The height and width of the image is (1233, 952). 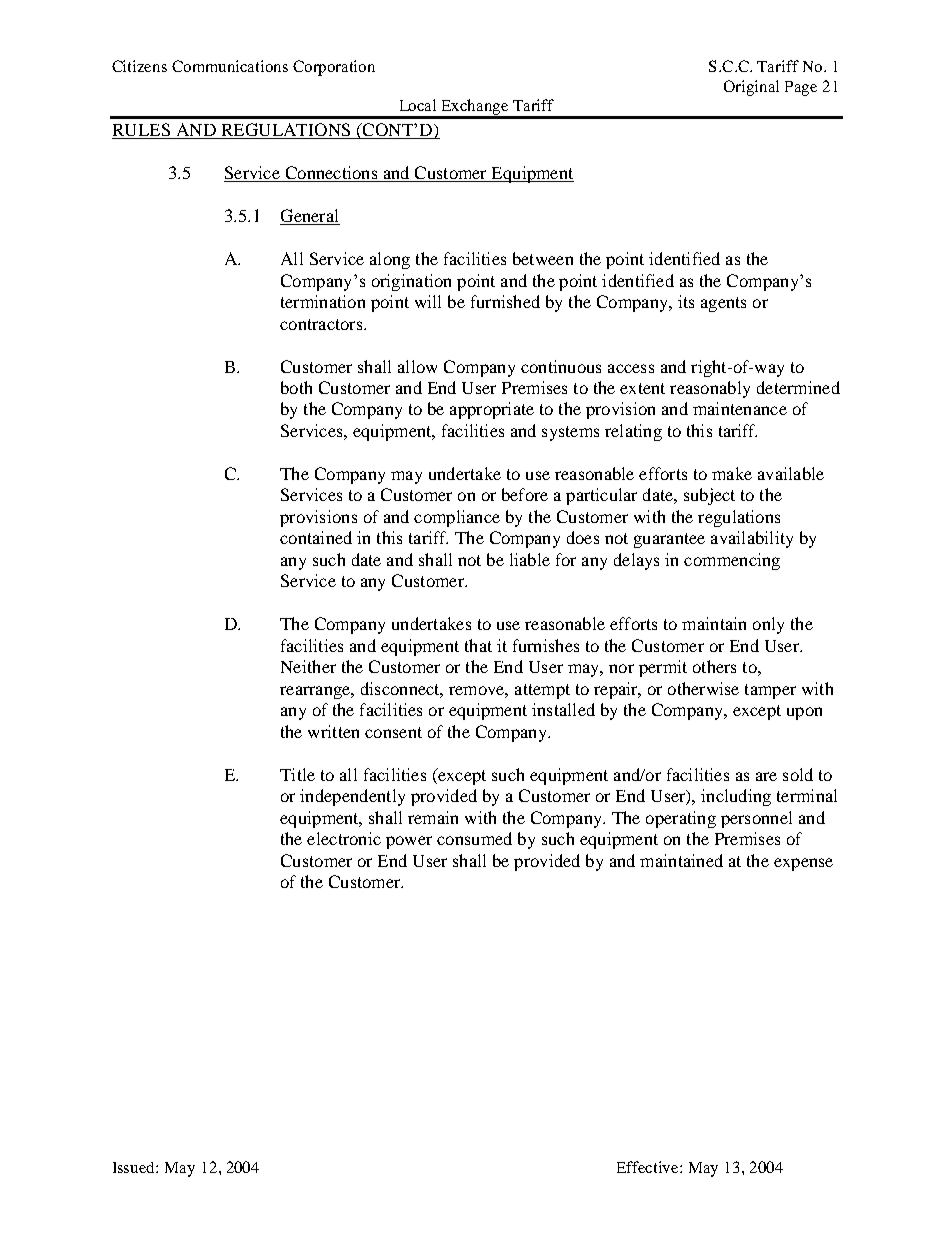 What do you see at coordinates (751, 88) in the image?
I see `Original` at bounding box center [751, 88].
